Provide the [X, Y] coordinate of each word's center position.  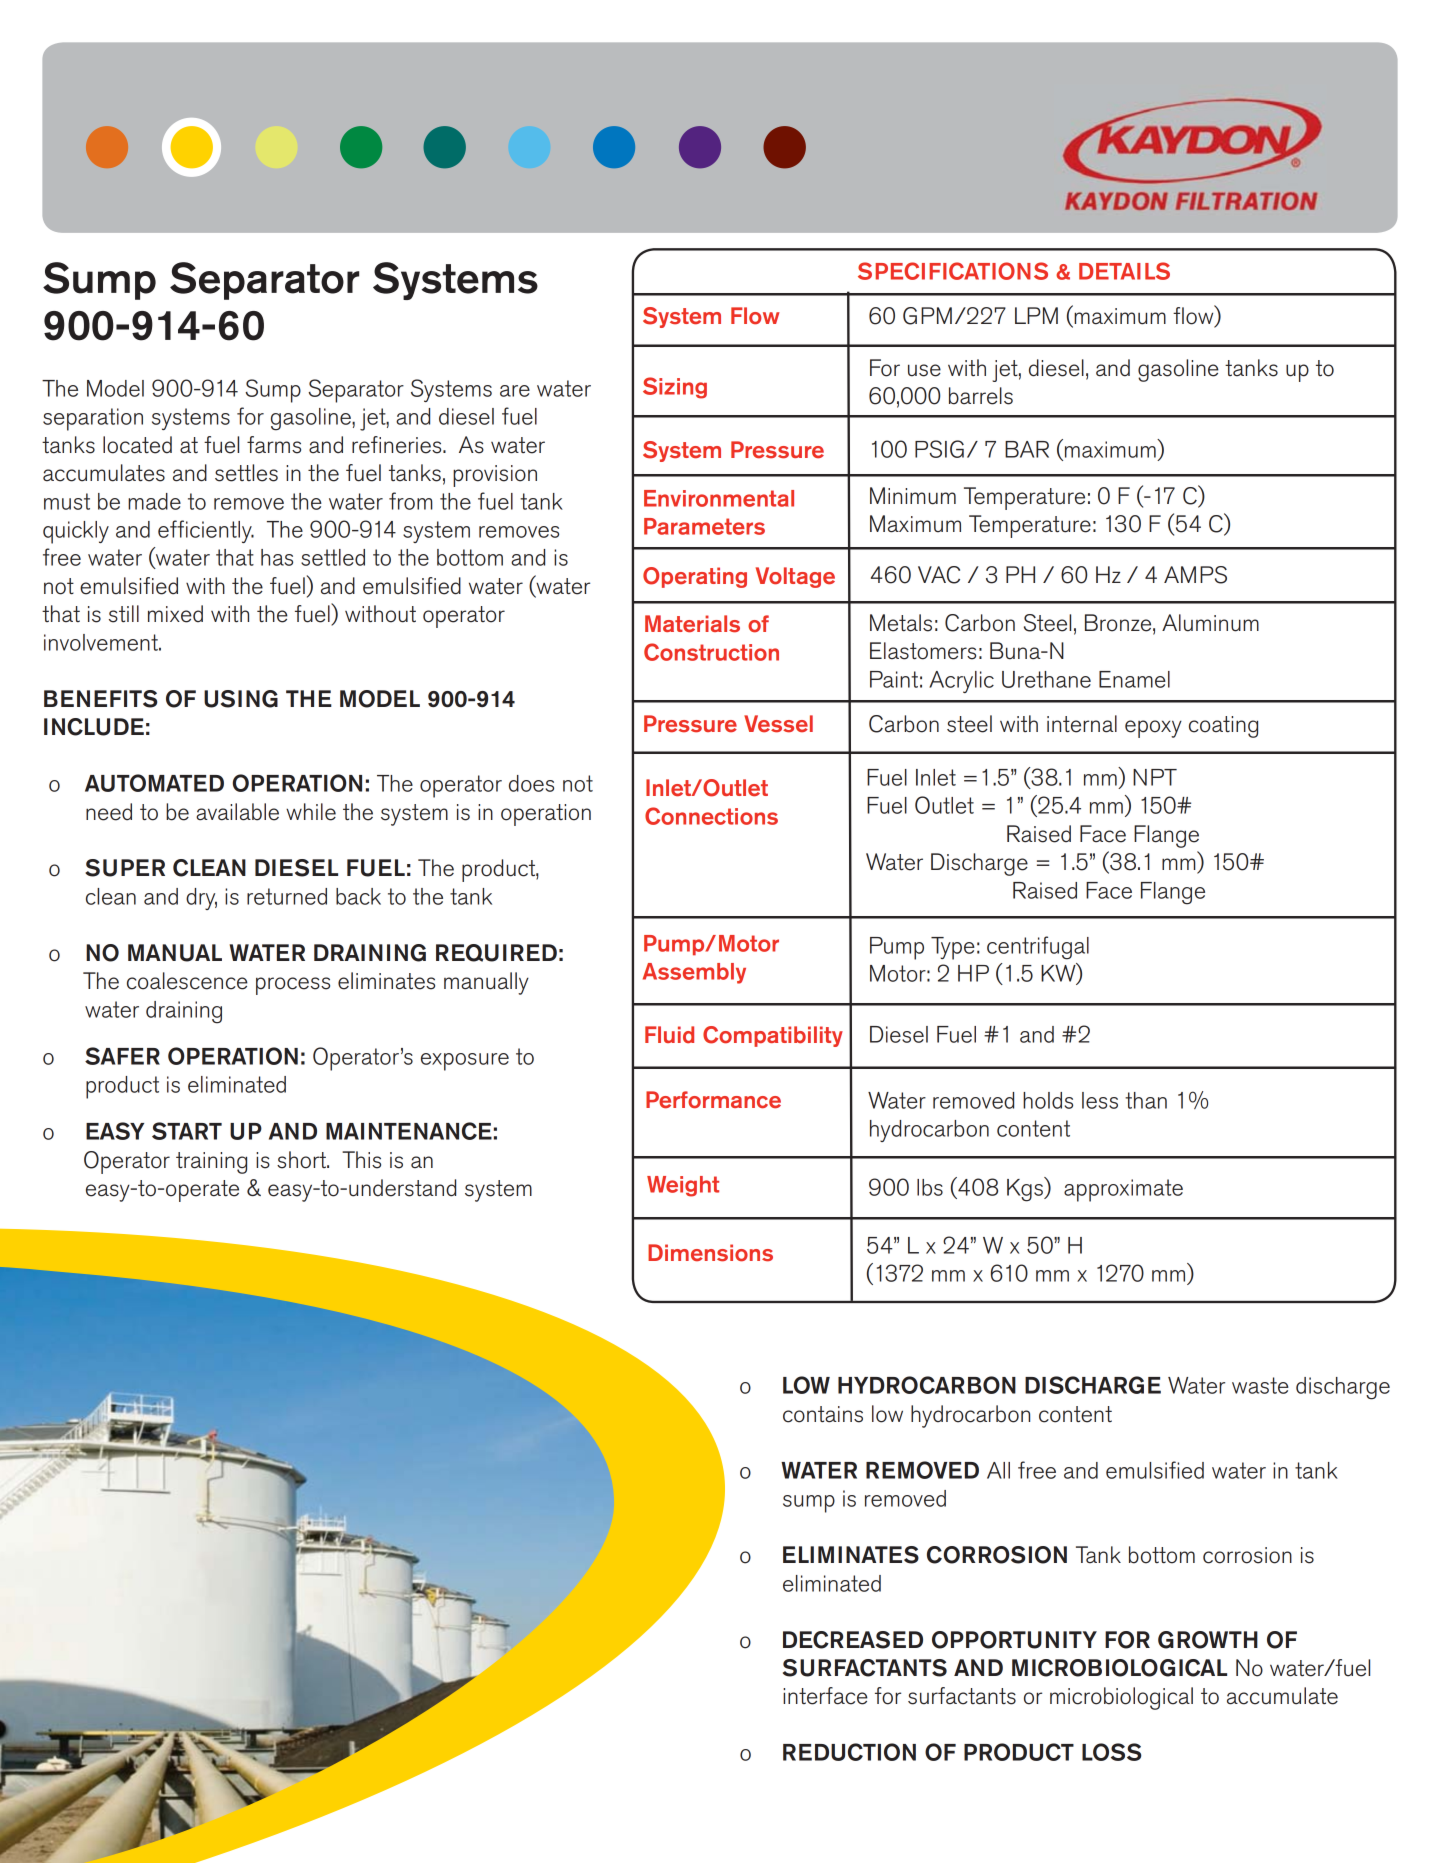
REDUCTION [849, 1752]
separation [93, 419]
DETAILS [1124, 271]
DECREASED [853, 1640]
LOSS [1111, 1752]
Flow [755, 316]
